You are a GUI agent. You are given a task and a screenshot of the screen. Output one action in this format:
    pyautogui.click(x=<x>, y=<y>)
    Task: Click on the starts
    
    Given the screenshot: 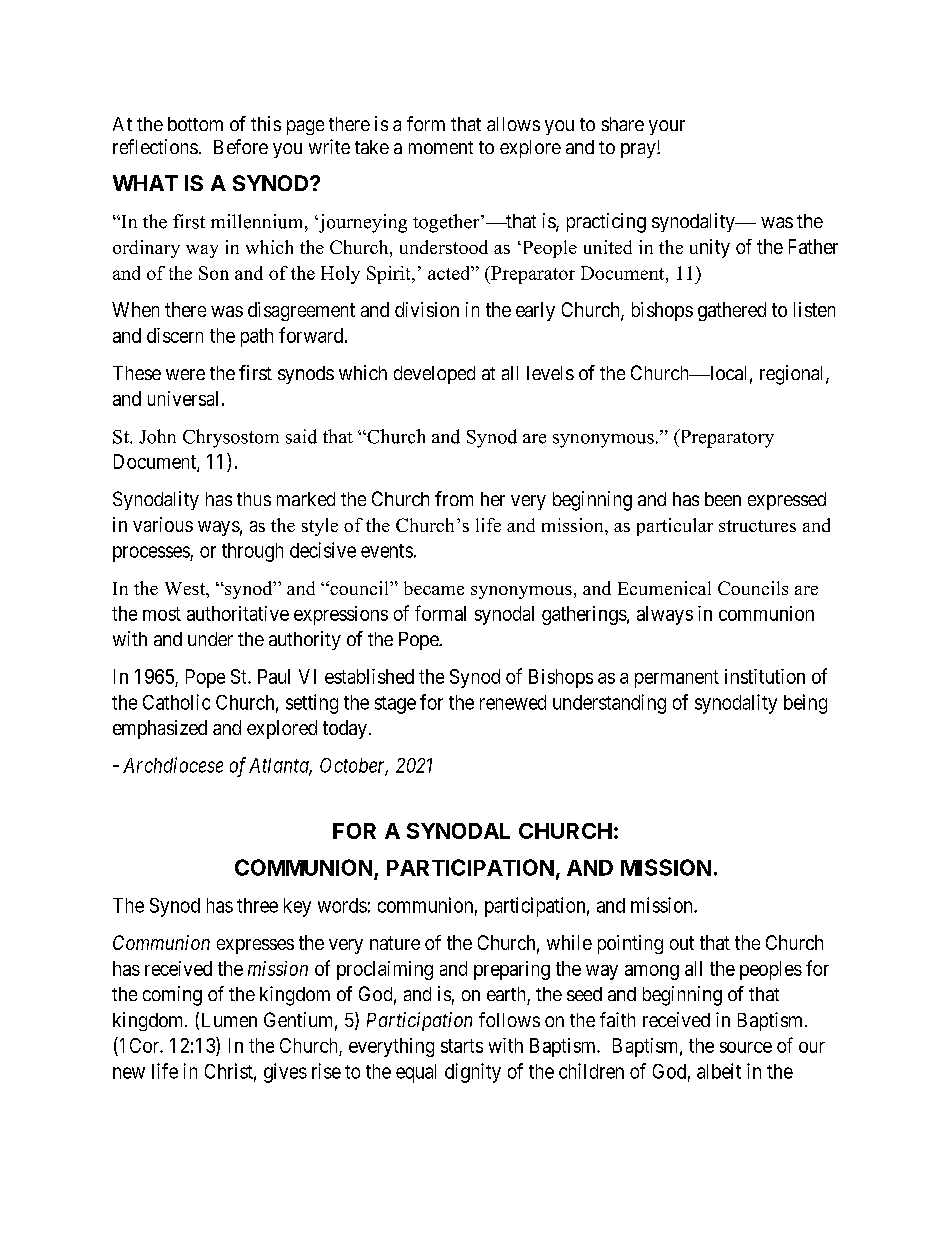 What is the action you would take?
    pyautogui.click(x=462, y=1046)
